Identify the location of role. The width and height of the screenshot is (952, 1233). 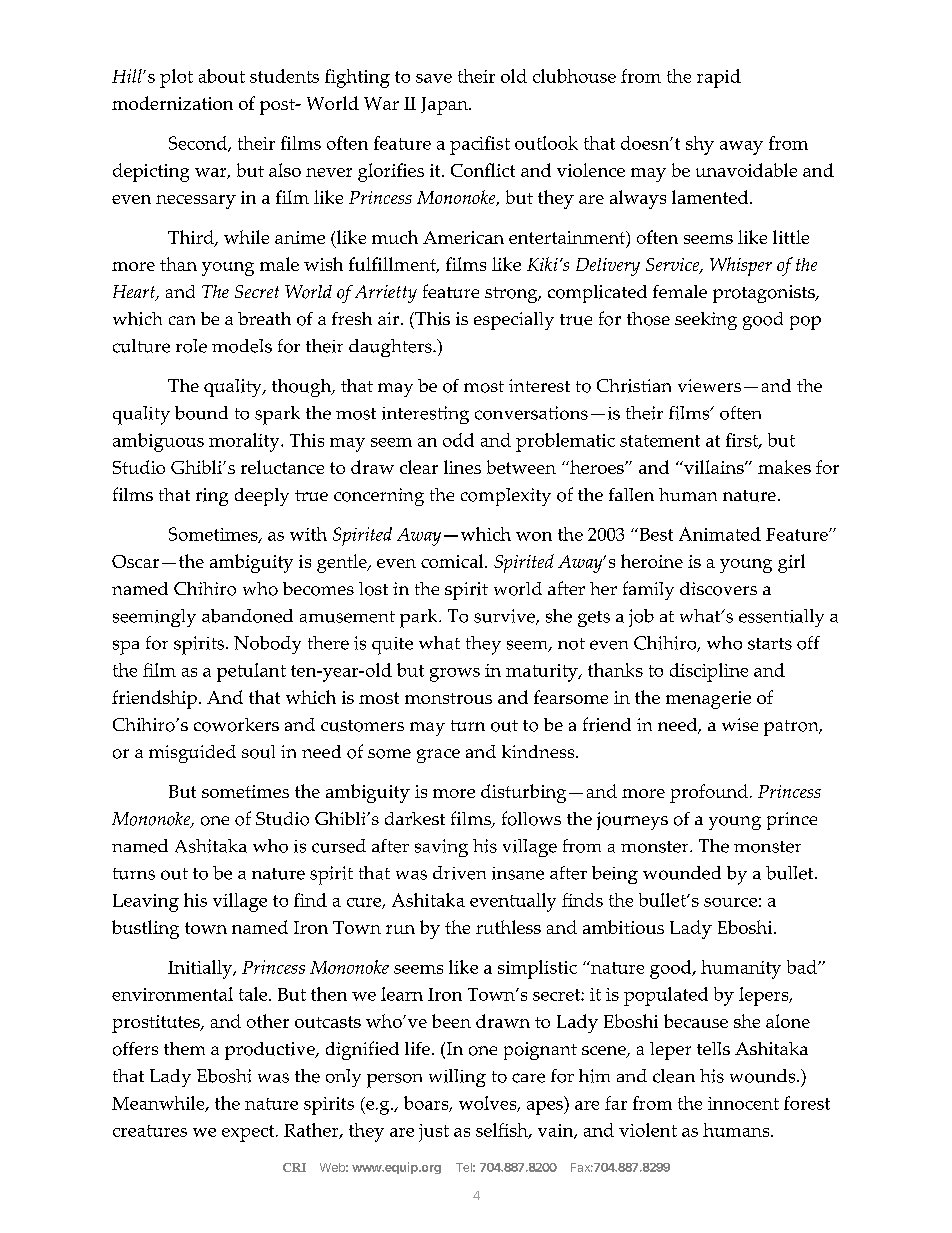
(191, 346).
